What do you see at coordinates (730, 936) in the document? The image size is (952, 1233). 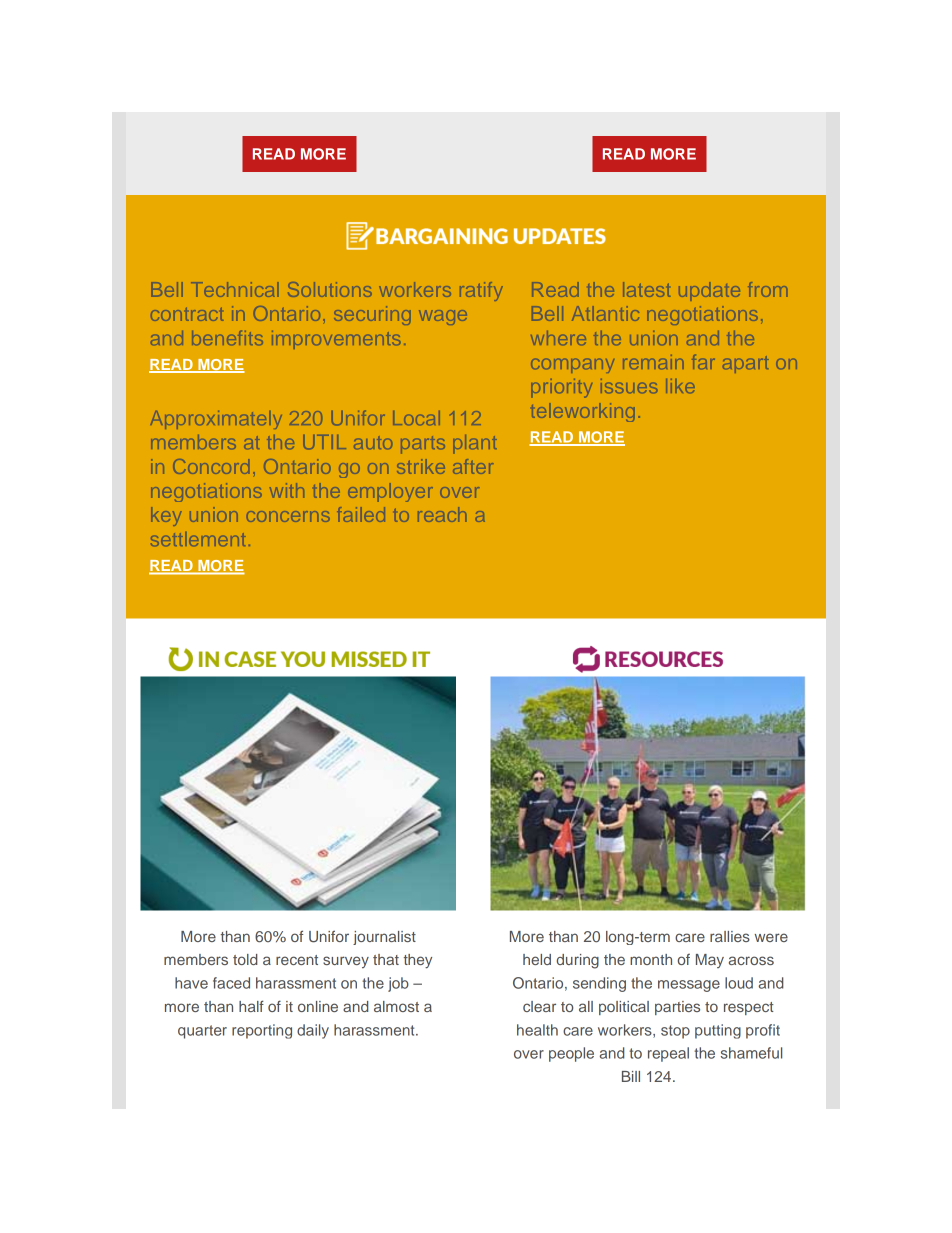 I see `rallies` at bounding box center [730, 936].
